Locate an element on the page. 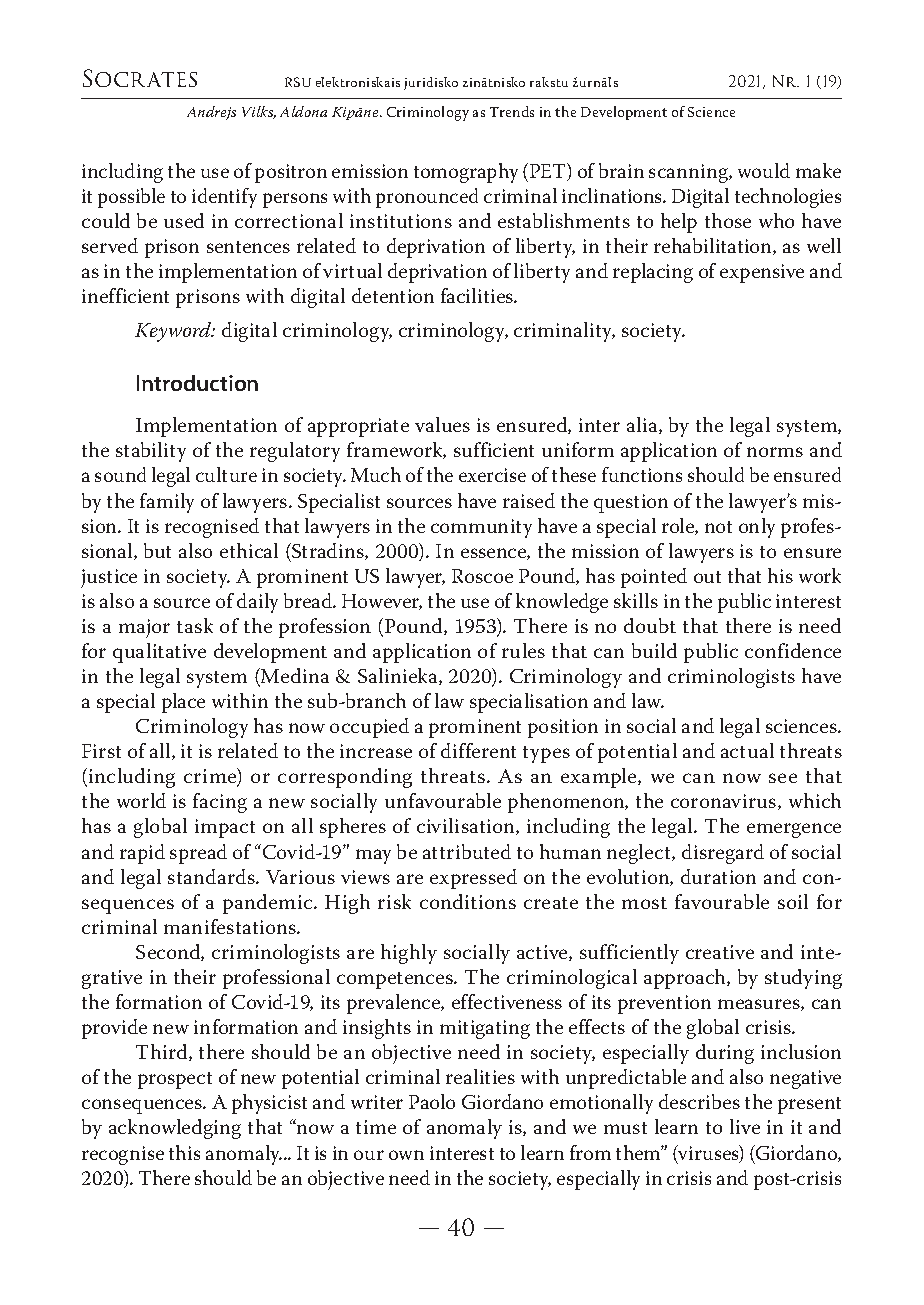  Introduction is located at coordinates (197, 383).
